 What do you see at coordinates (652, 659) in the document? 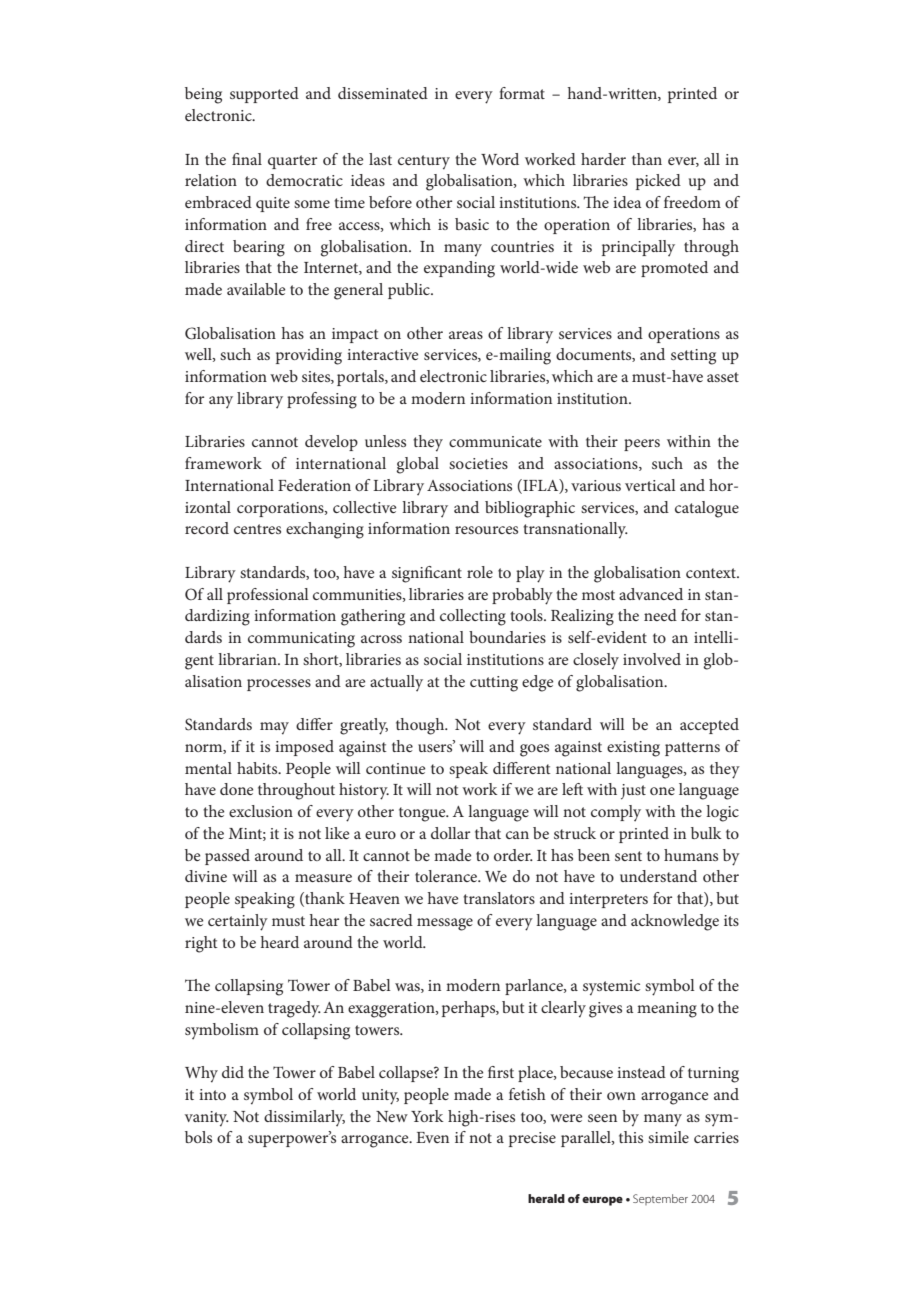
I see `involved` at bounding box center [652, 659].
